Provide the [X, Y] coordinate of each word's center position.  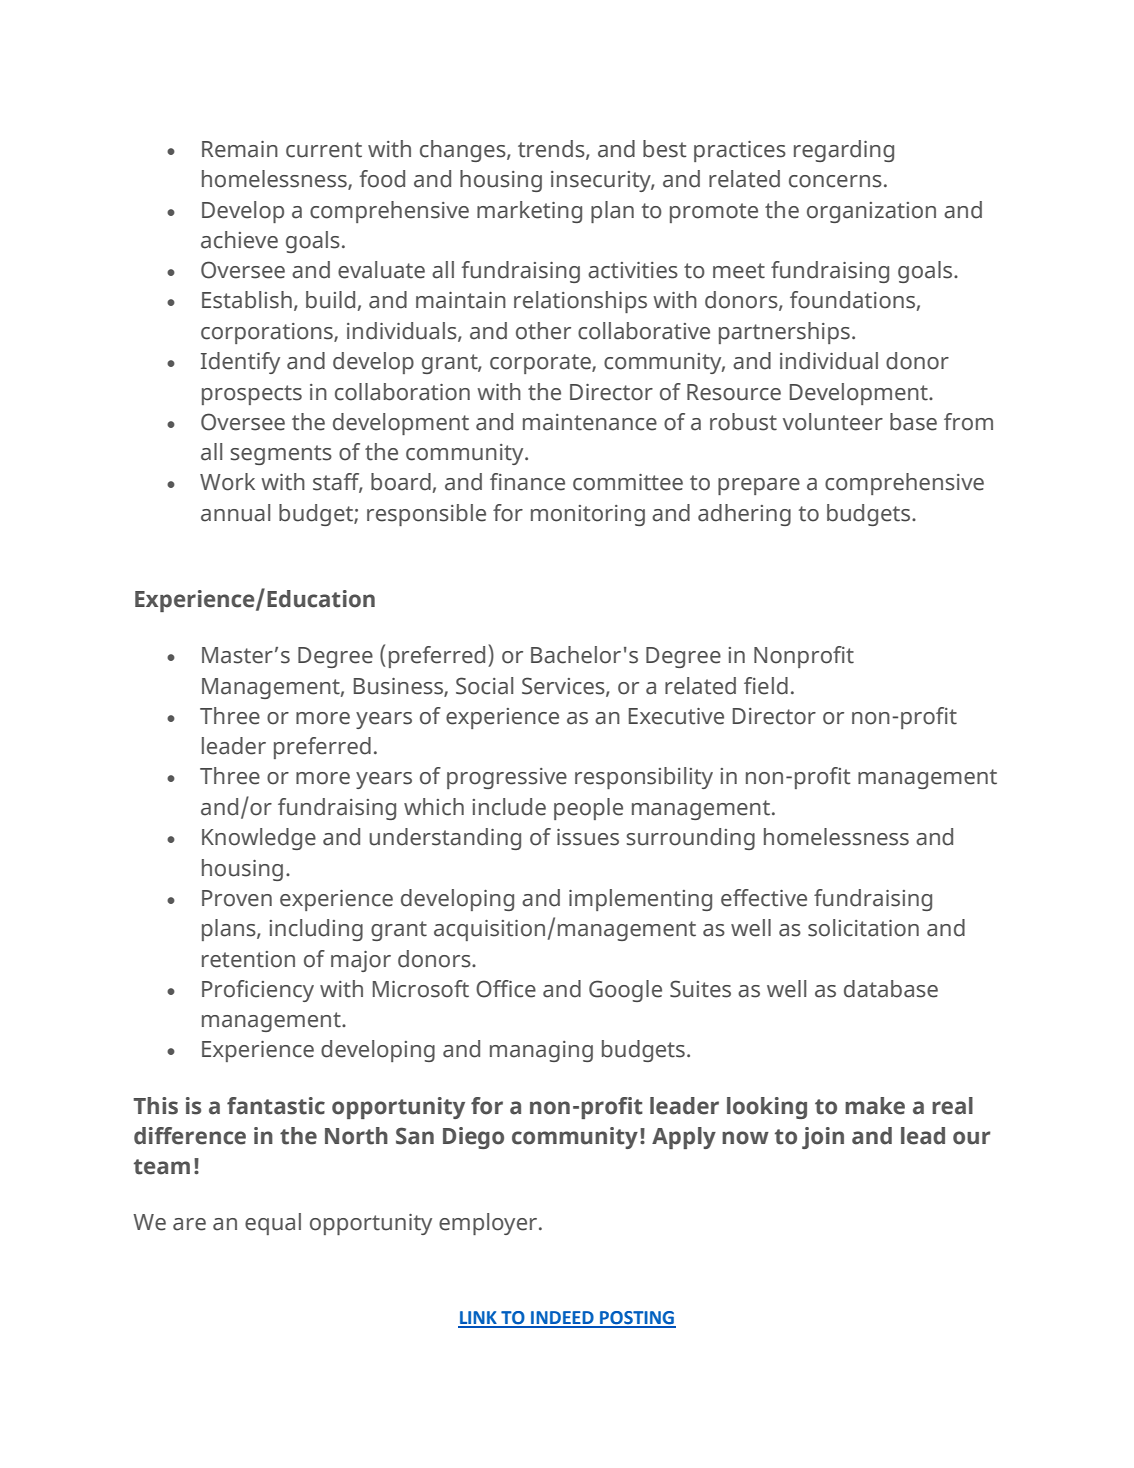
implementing [640, 900]
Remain [240, 149]
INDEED [562, 1319]
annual [235, 513]
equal [273, 1224]
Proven [237, 898]
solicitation [863, 928]
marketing [529, 212]
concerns [835, 181]
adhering [744, 515]
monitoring [588, 515]
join [823, 1138]
